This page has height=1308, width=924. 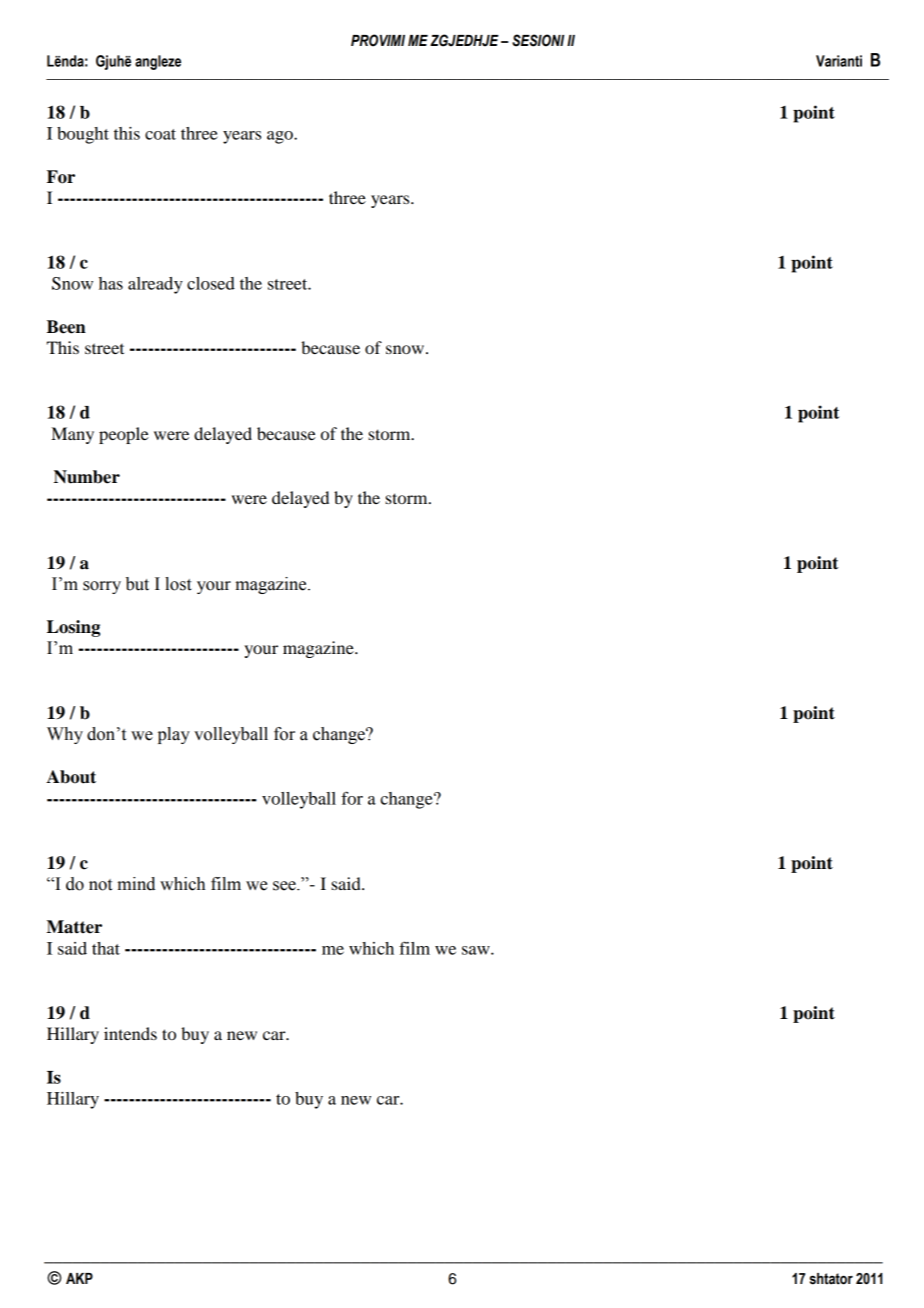 What do you see at coordinates (211, 283) in the page?
I see `closed` at bounding box center [211, 283].
